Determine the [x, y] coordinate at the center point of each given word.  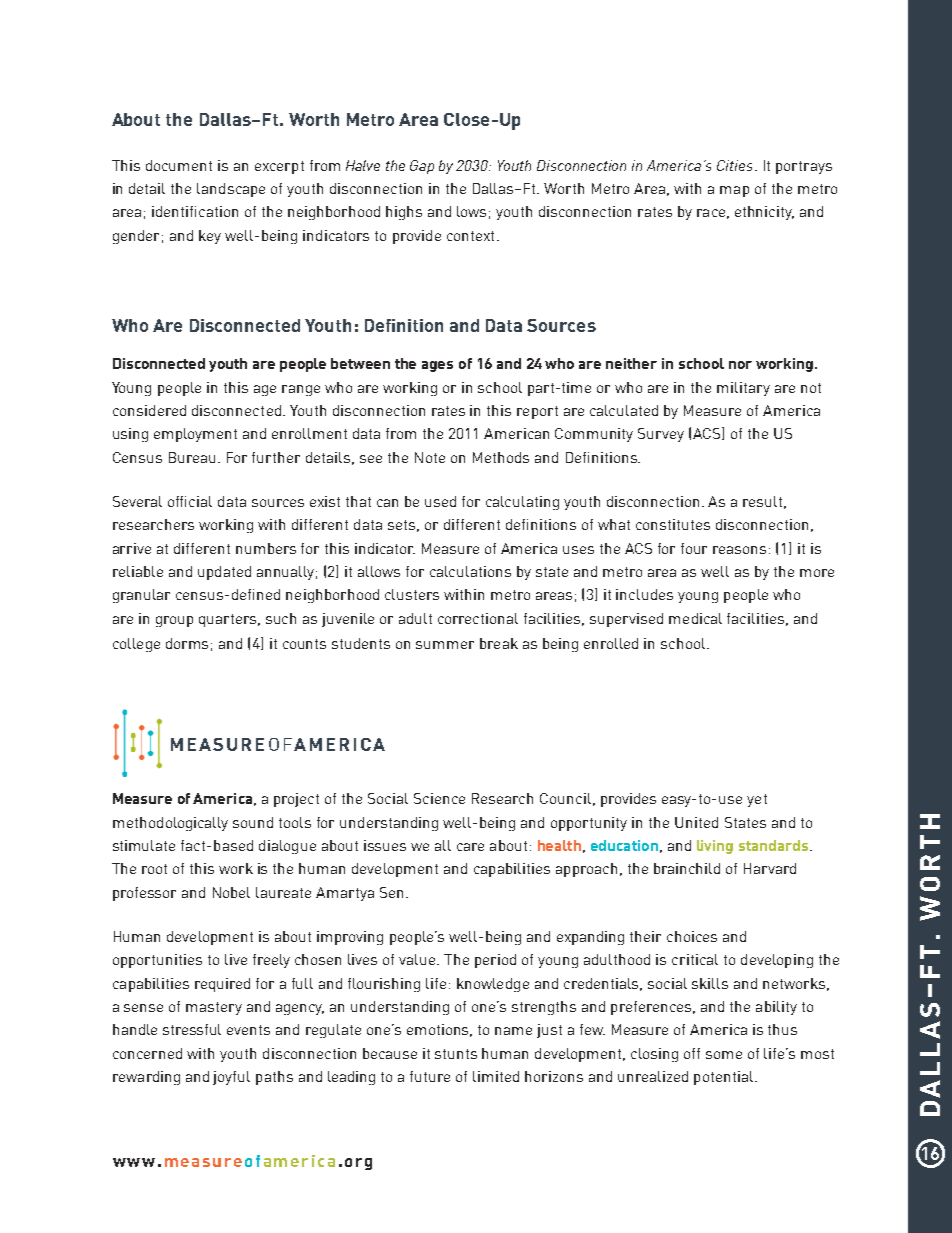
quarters [229, 620]
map [734, 191]
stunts [456, 1054]
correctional [478, 618]
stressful [192, 1029]
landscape [231, 190]
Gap [422, 167]
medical [695, 618]
